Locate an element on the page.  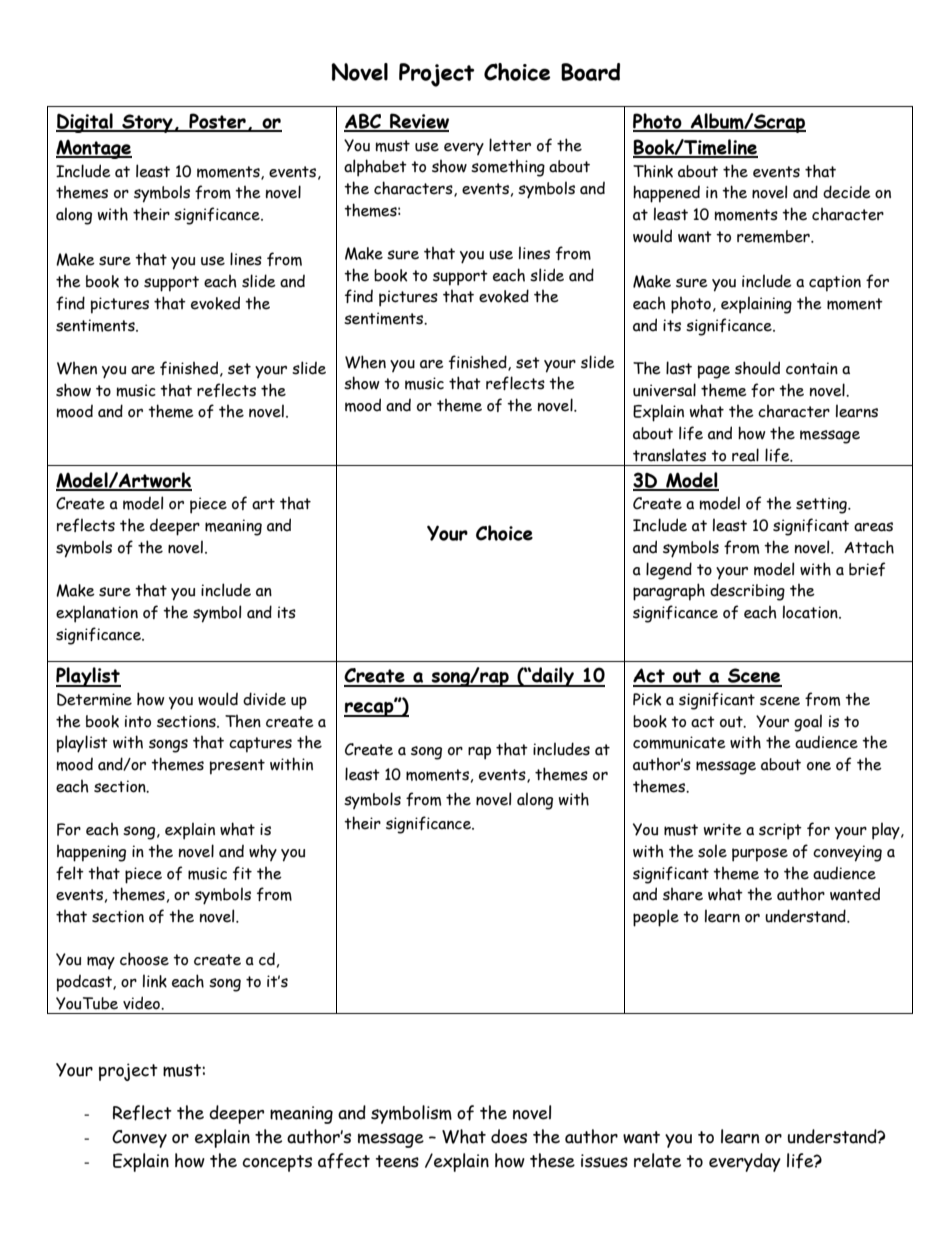
something is located at coordinates (508, 168).
